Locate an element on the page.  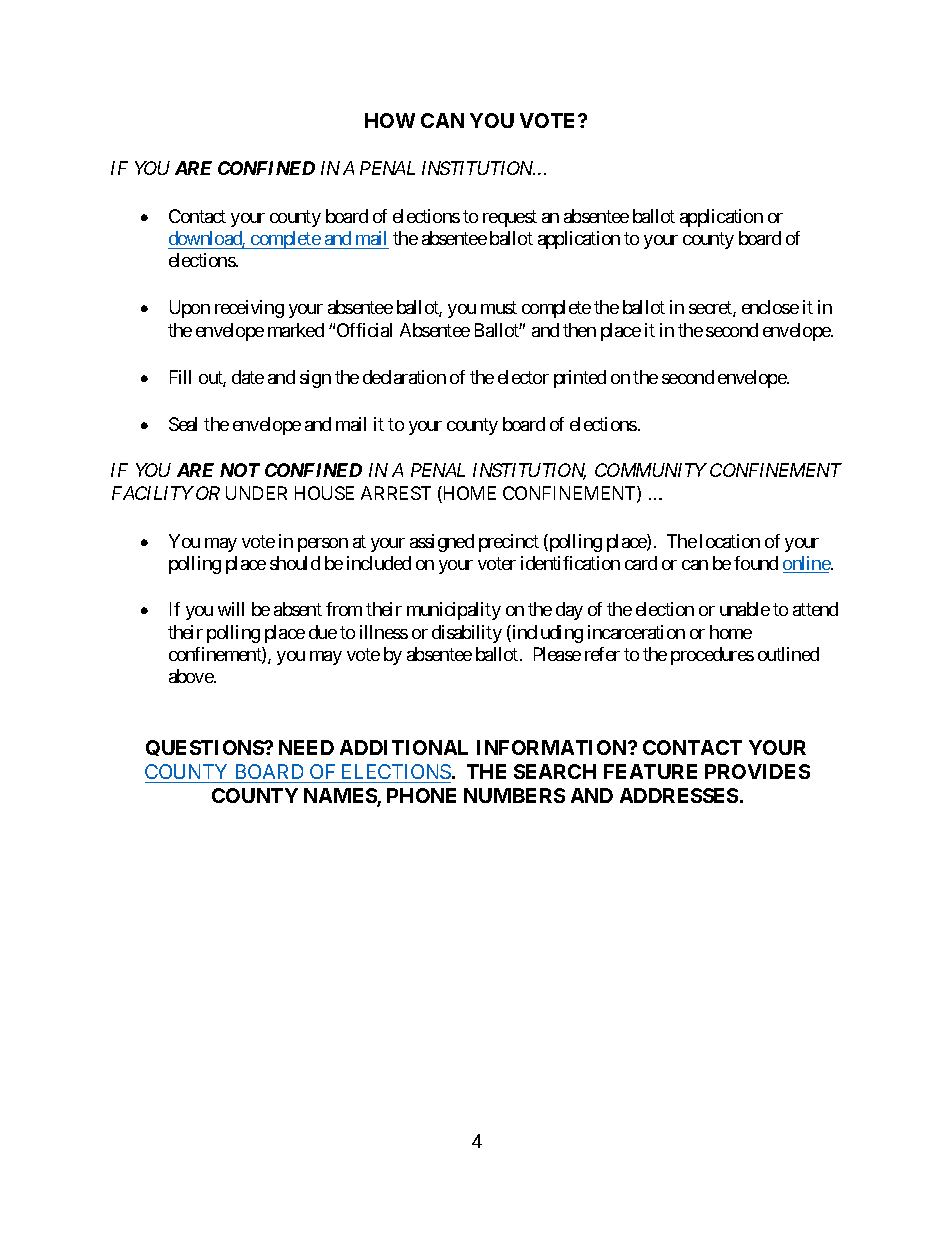
NOT is located at coordinates (240, 470).
